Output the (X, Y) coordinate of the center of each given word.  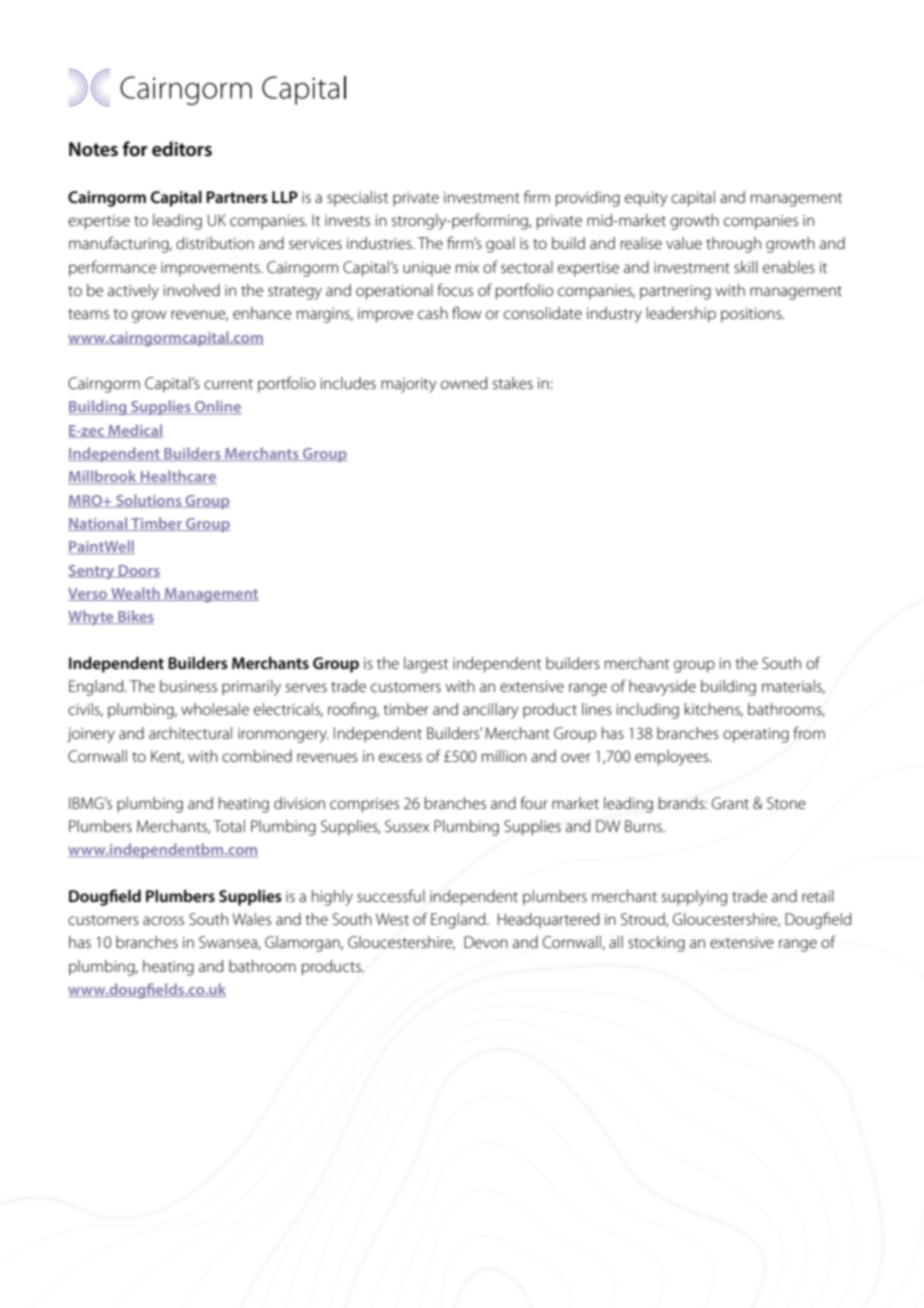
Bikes (135, 617)
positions (752, 315)
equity (646, 199)
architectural (190, 733)
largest (426, 665)
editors (182, 149)
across (163, 920)
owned (464, 383)
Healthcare (177, 477)
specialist (357, 199)
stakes (513, 383)
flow (467, 312)
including (647, 711)
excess (400, 757)
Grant (730, 803)
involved (191, 290)
